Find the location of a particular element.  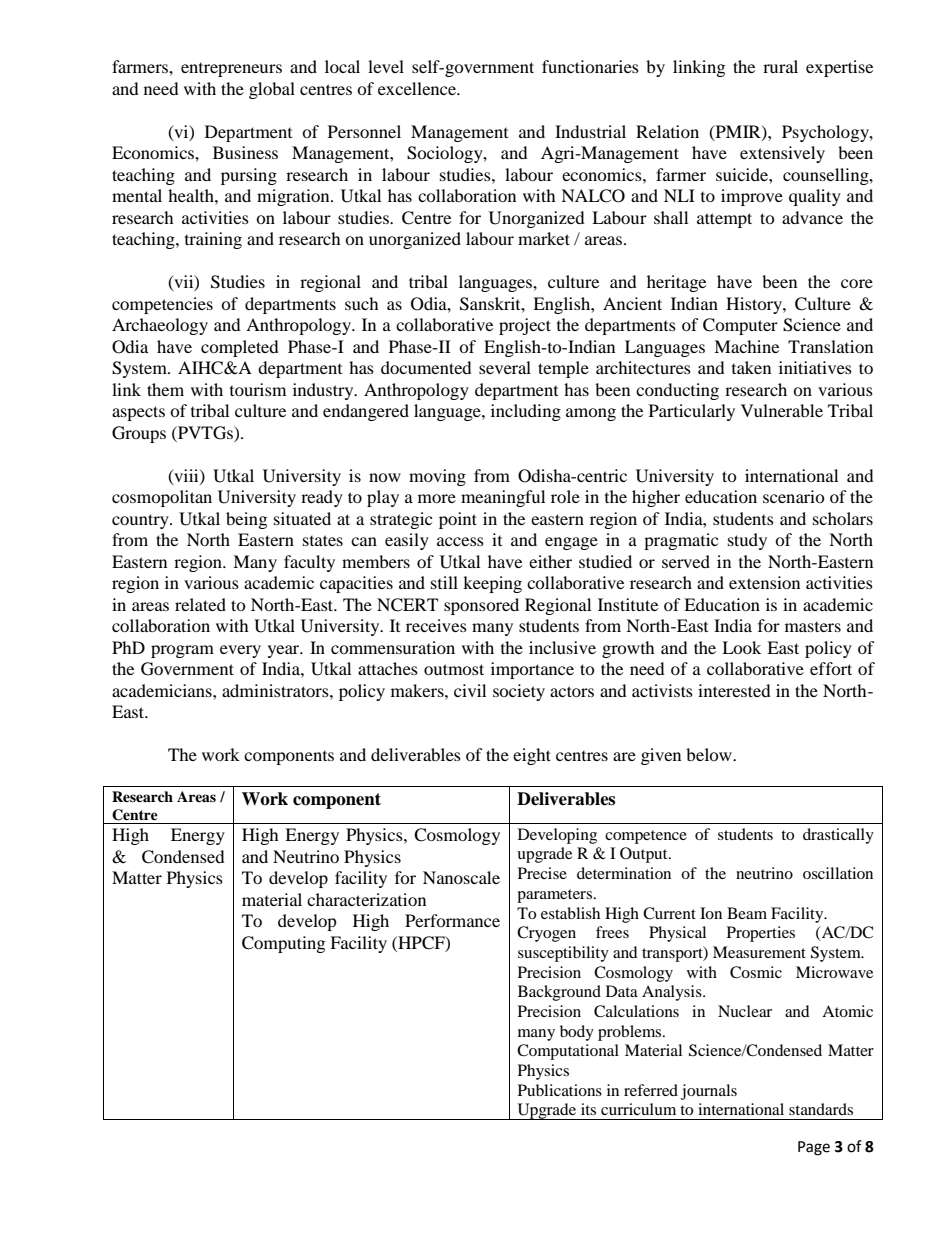

entrepreneurs is located at coordinates (231, 70).
